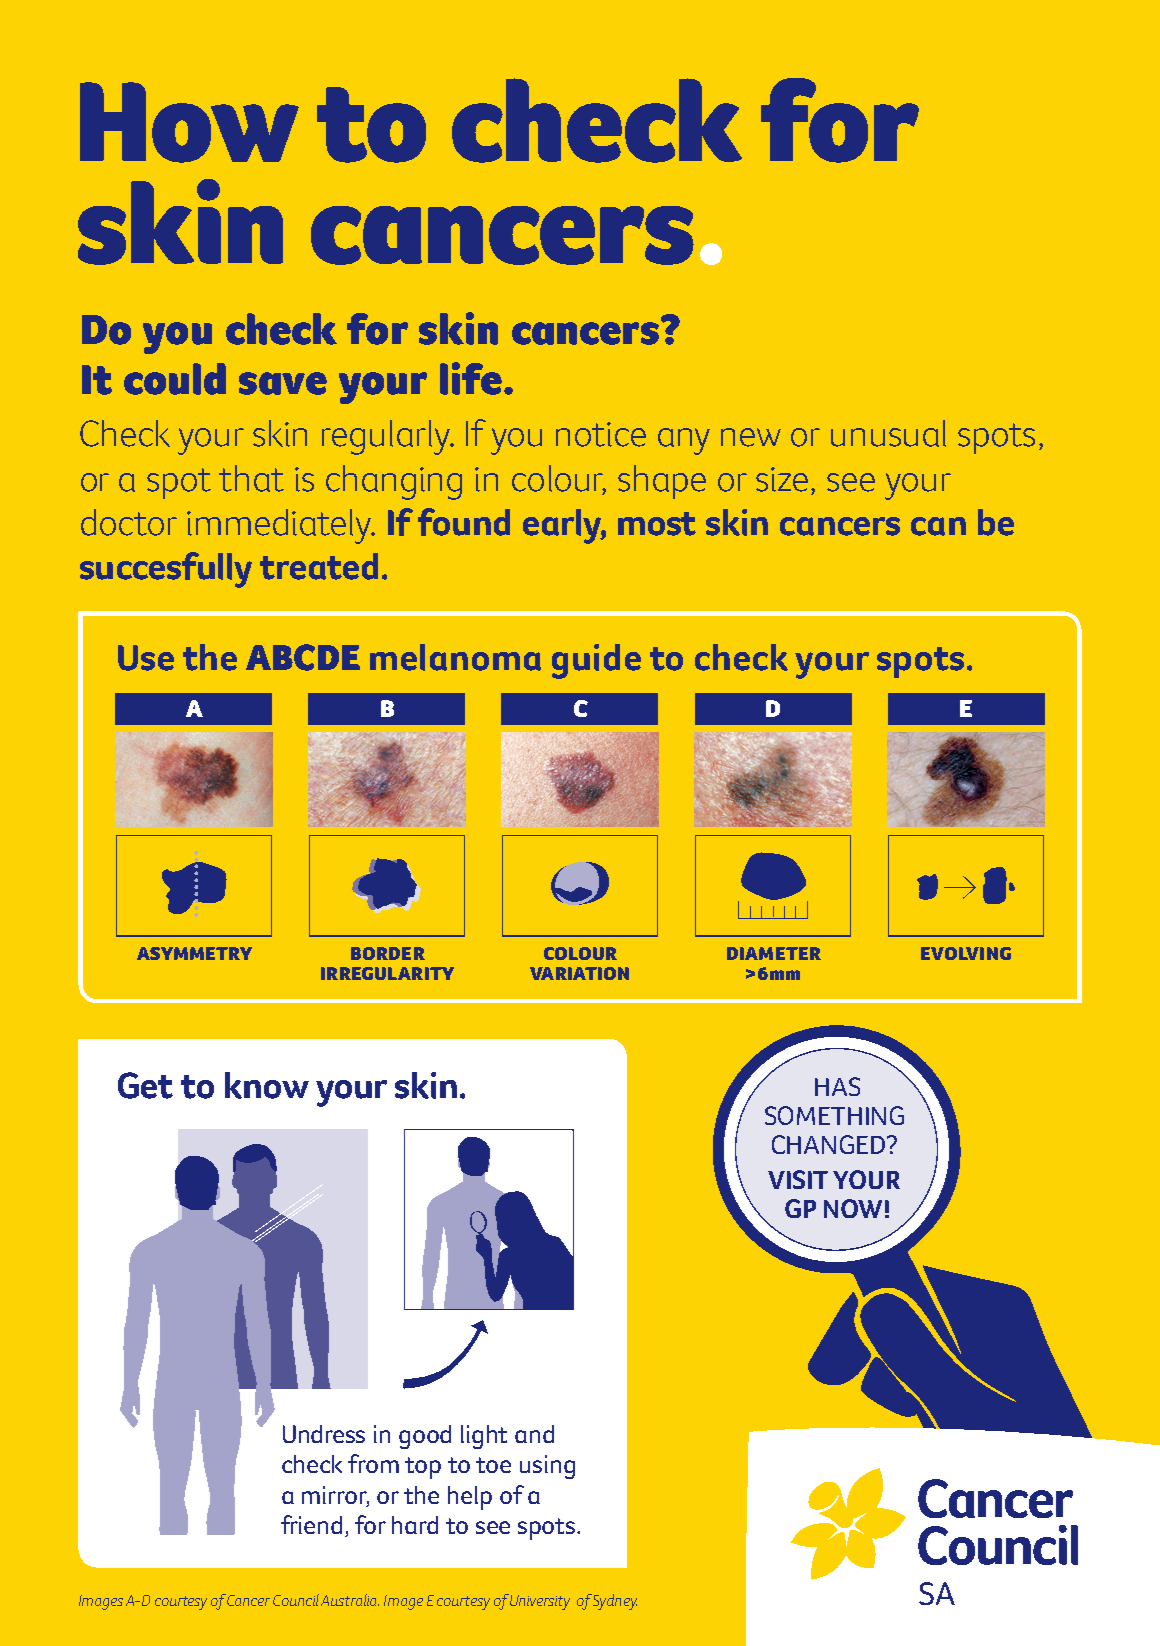  I want to click on How, so click(189, 122).
